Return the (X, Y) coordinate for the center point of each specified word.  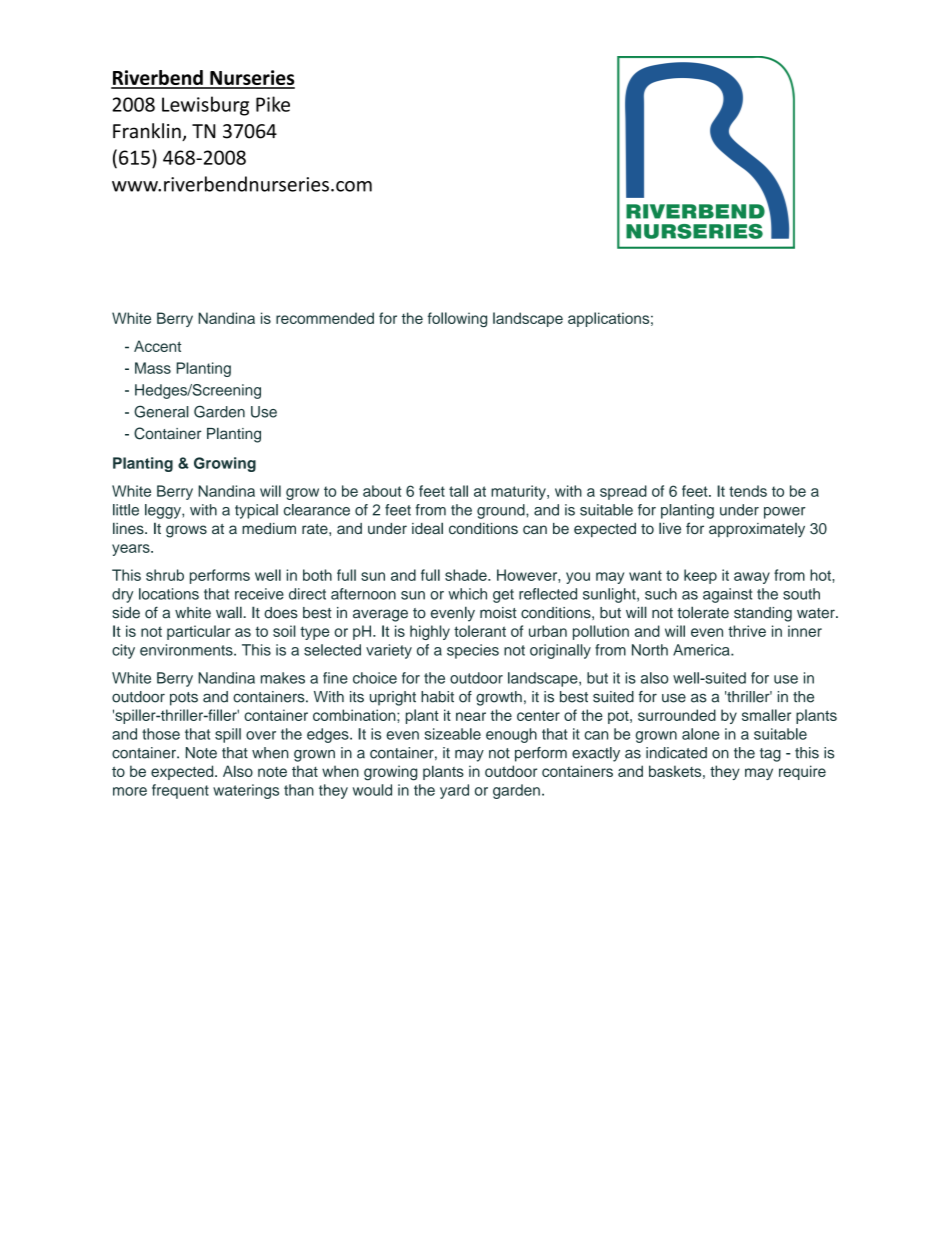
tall (458, 491)
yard (454, 791)
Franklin (148, 132)
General (161, 411)
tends (748, 491)
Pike (273, 104)
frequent (180, 791)
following (457, 320)
